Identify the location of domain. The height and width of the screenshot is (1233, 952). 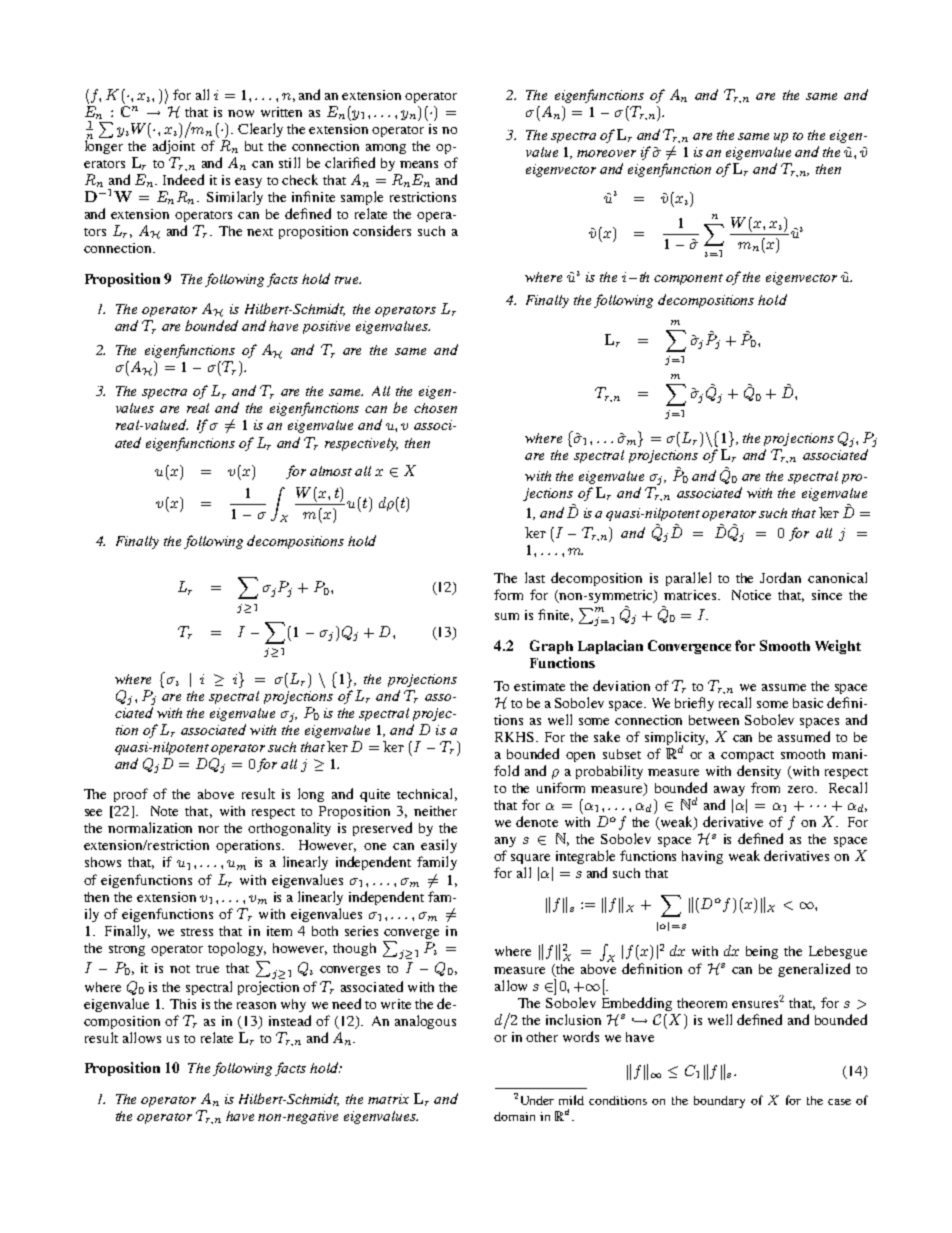
(514, 1116).
